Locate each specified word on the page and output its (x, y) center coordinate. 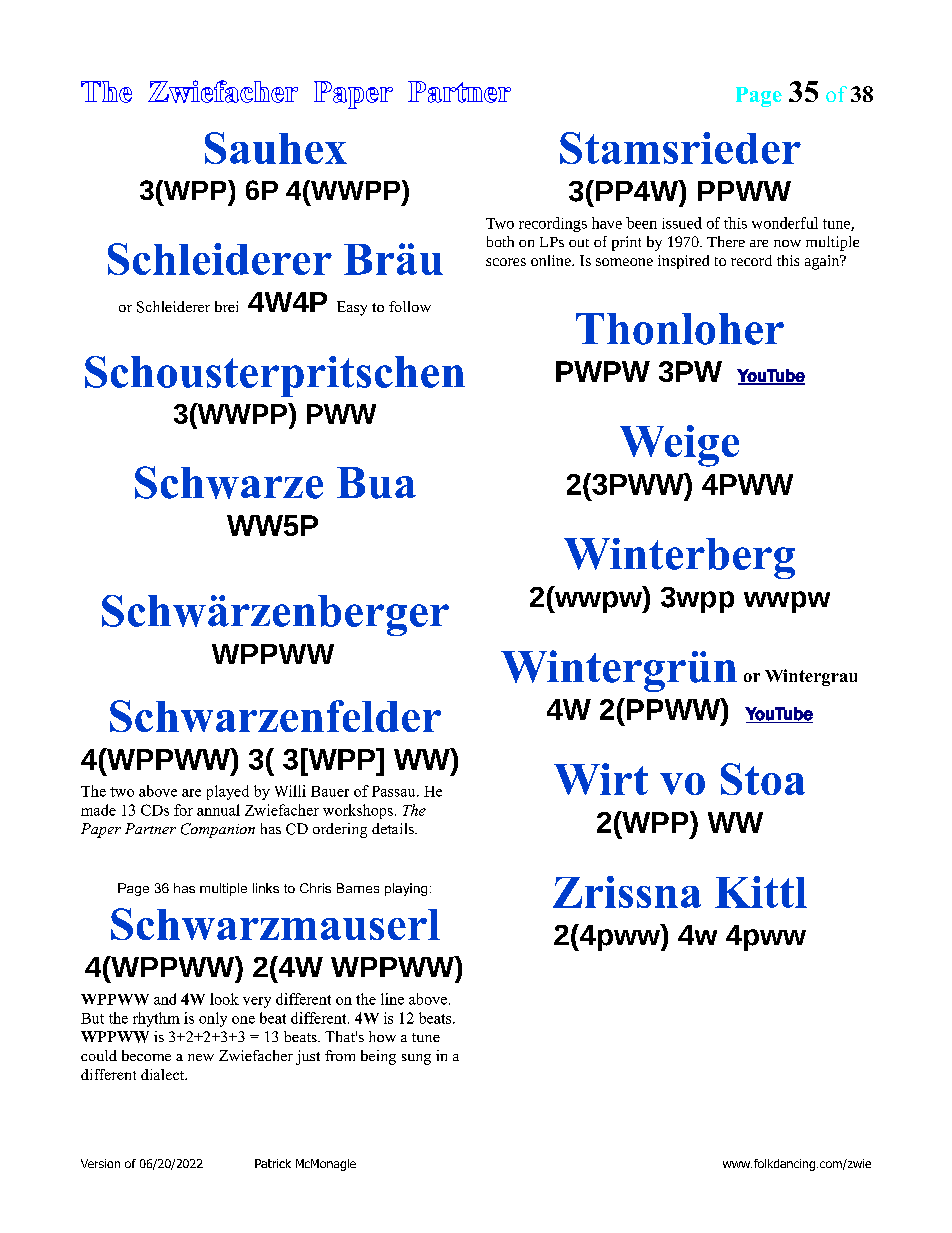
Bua (376, 483)
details (394, 828)
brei (226, 306)
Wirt (601, 779)
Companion (218, 830)
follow (410, 306)
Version (100, 1163)
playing (406, 889)
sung (416, 1059)
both (500, 241)
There (726, 241)
